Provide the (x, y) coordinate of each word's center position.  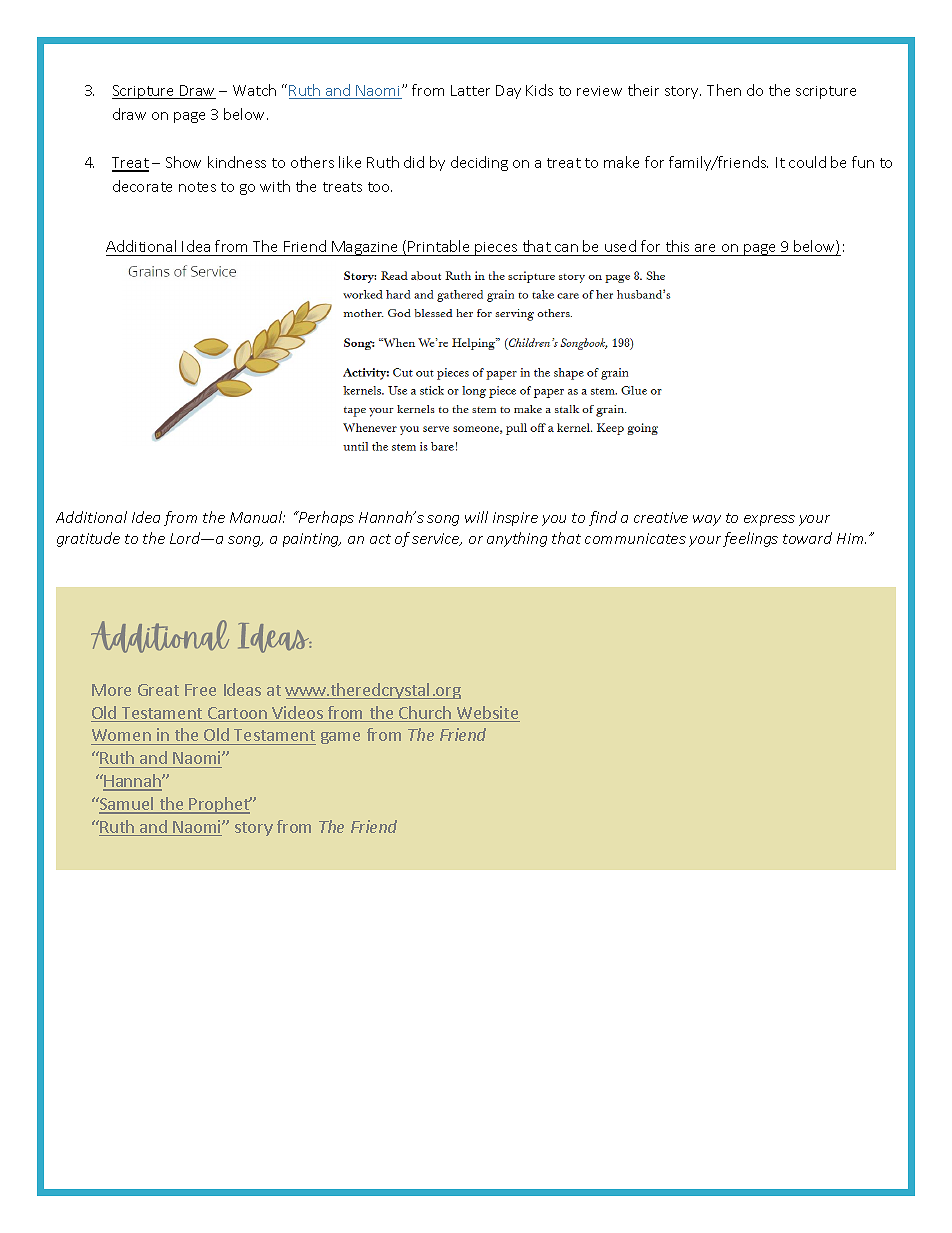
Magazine (365, 248)
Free (200, 690)
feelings (750, 539)
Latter (470, 90)
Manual (257, 517)
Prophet (220, 805)
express (769, 520)
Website (487, 714)
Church (425, 714)
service (437, 539)
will (476, 517)
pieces (496, 249)
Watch (254, 90)
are (706, 250)
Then (724, 90)
